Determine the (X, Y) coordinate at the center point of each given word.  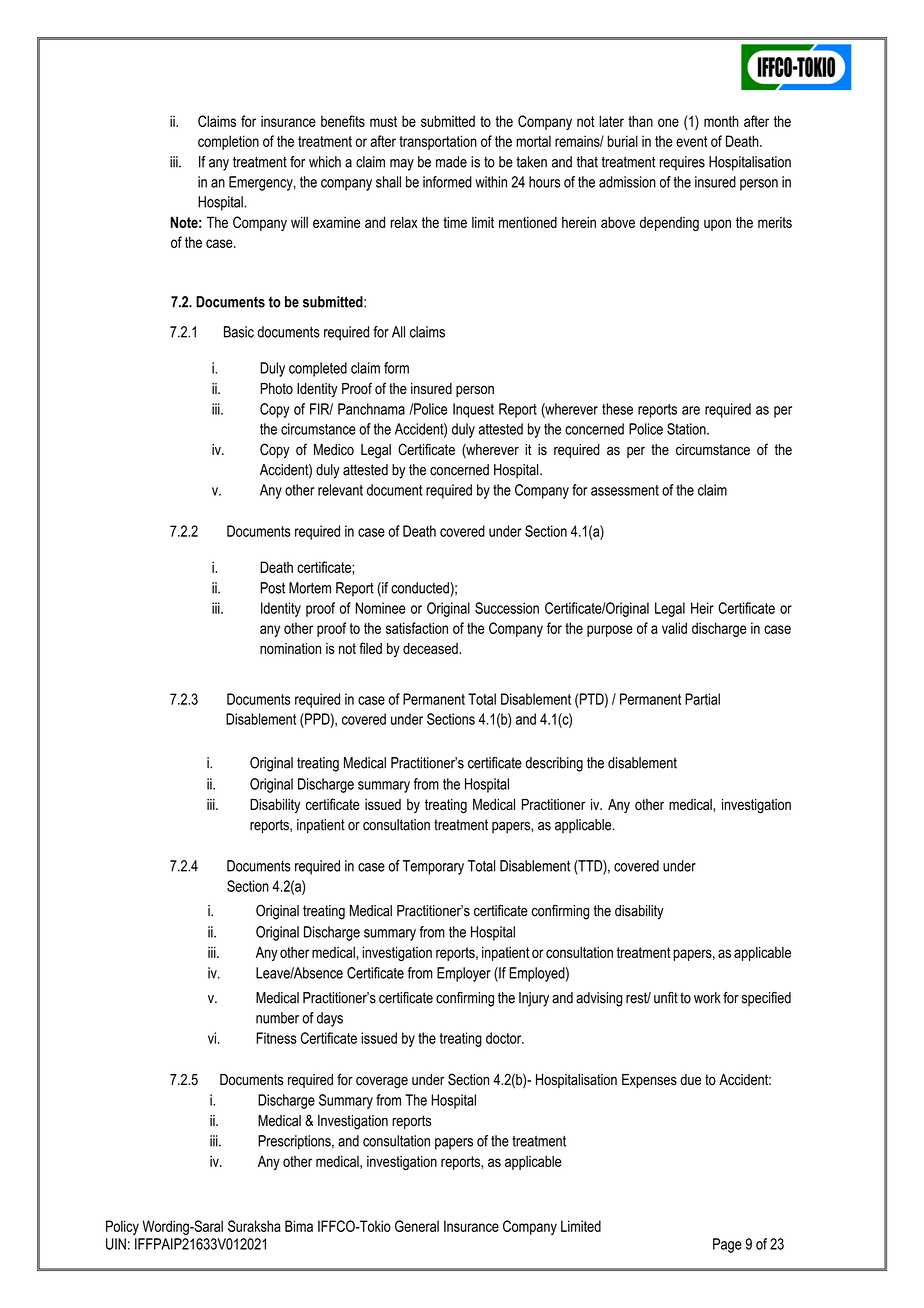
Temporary (433, 867)
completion (228, 142)
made (451, 162)
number (277, 1018)
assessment (625, 490)
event (691, 141)
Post (272, 588)
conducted (421, 588)
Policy (122, 1227)
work (707, 998)
